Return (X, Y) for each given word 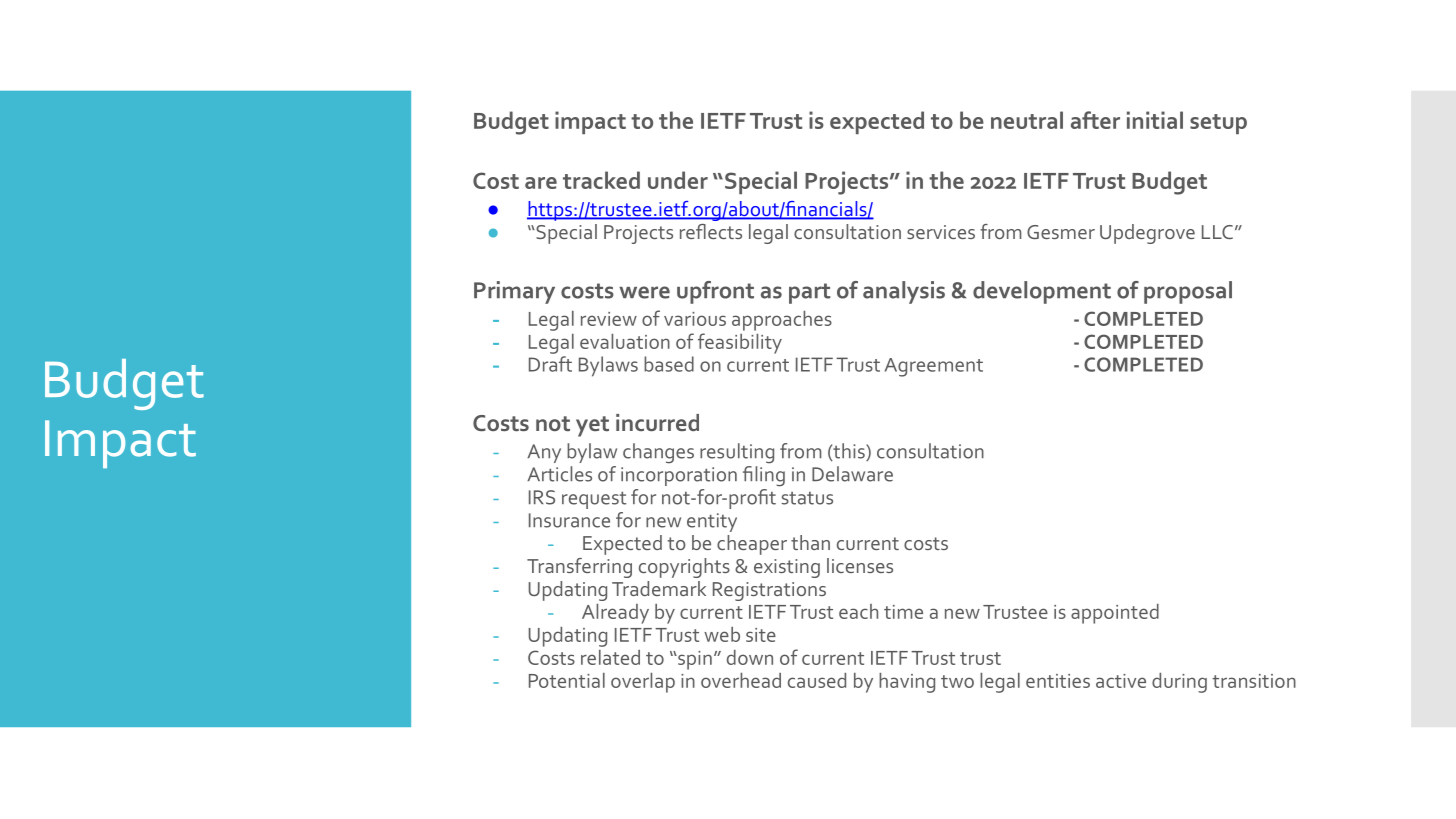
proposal (1188, 292)
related (610, 657)
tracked (601, 180)
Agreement (934, 367)
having (907, 683)
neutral (1027, 120)
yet (592, 426)
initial (1155, 120)
